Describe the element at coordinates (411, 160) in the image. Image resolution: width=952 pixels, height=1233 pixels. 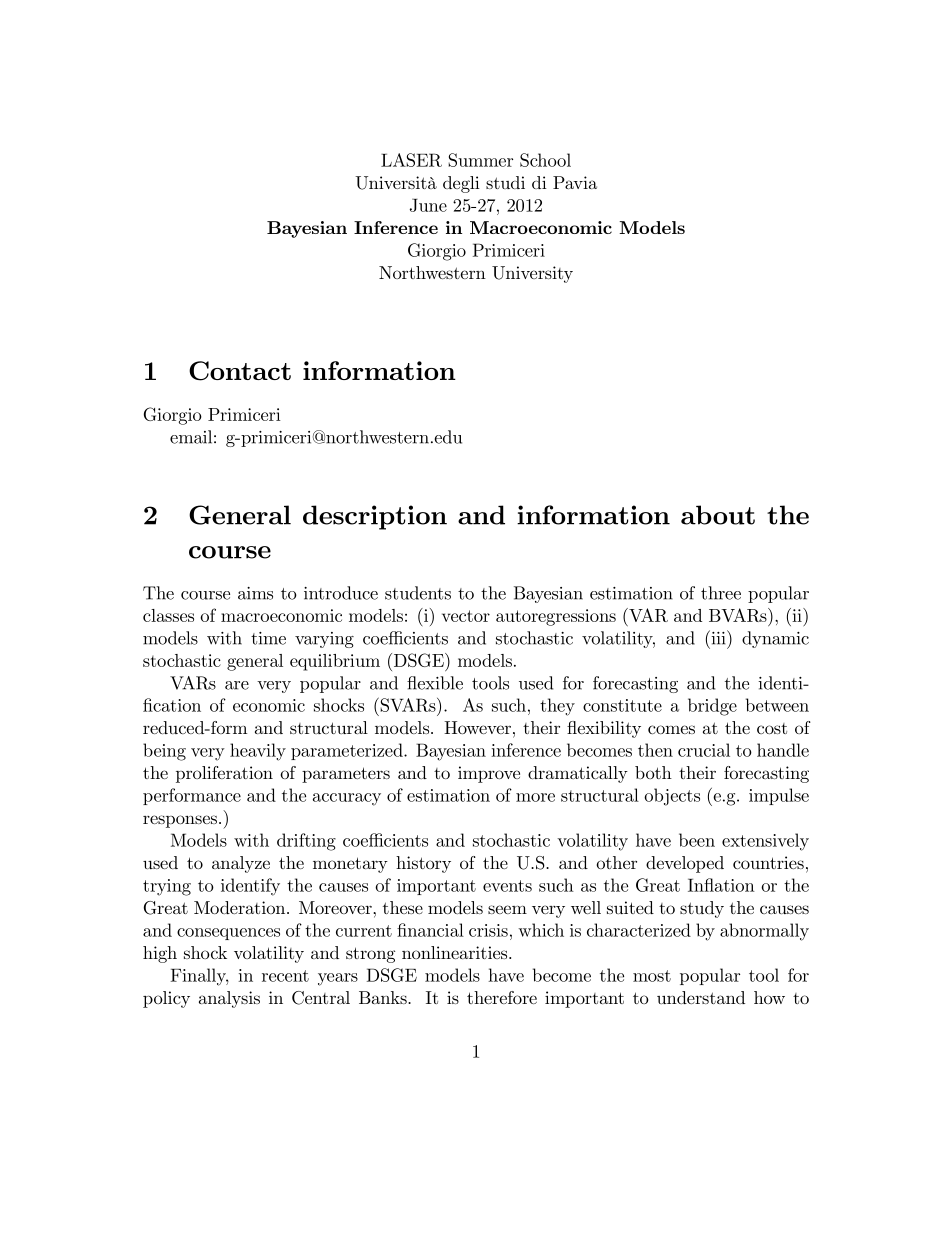
I see `LASER` at that location.
